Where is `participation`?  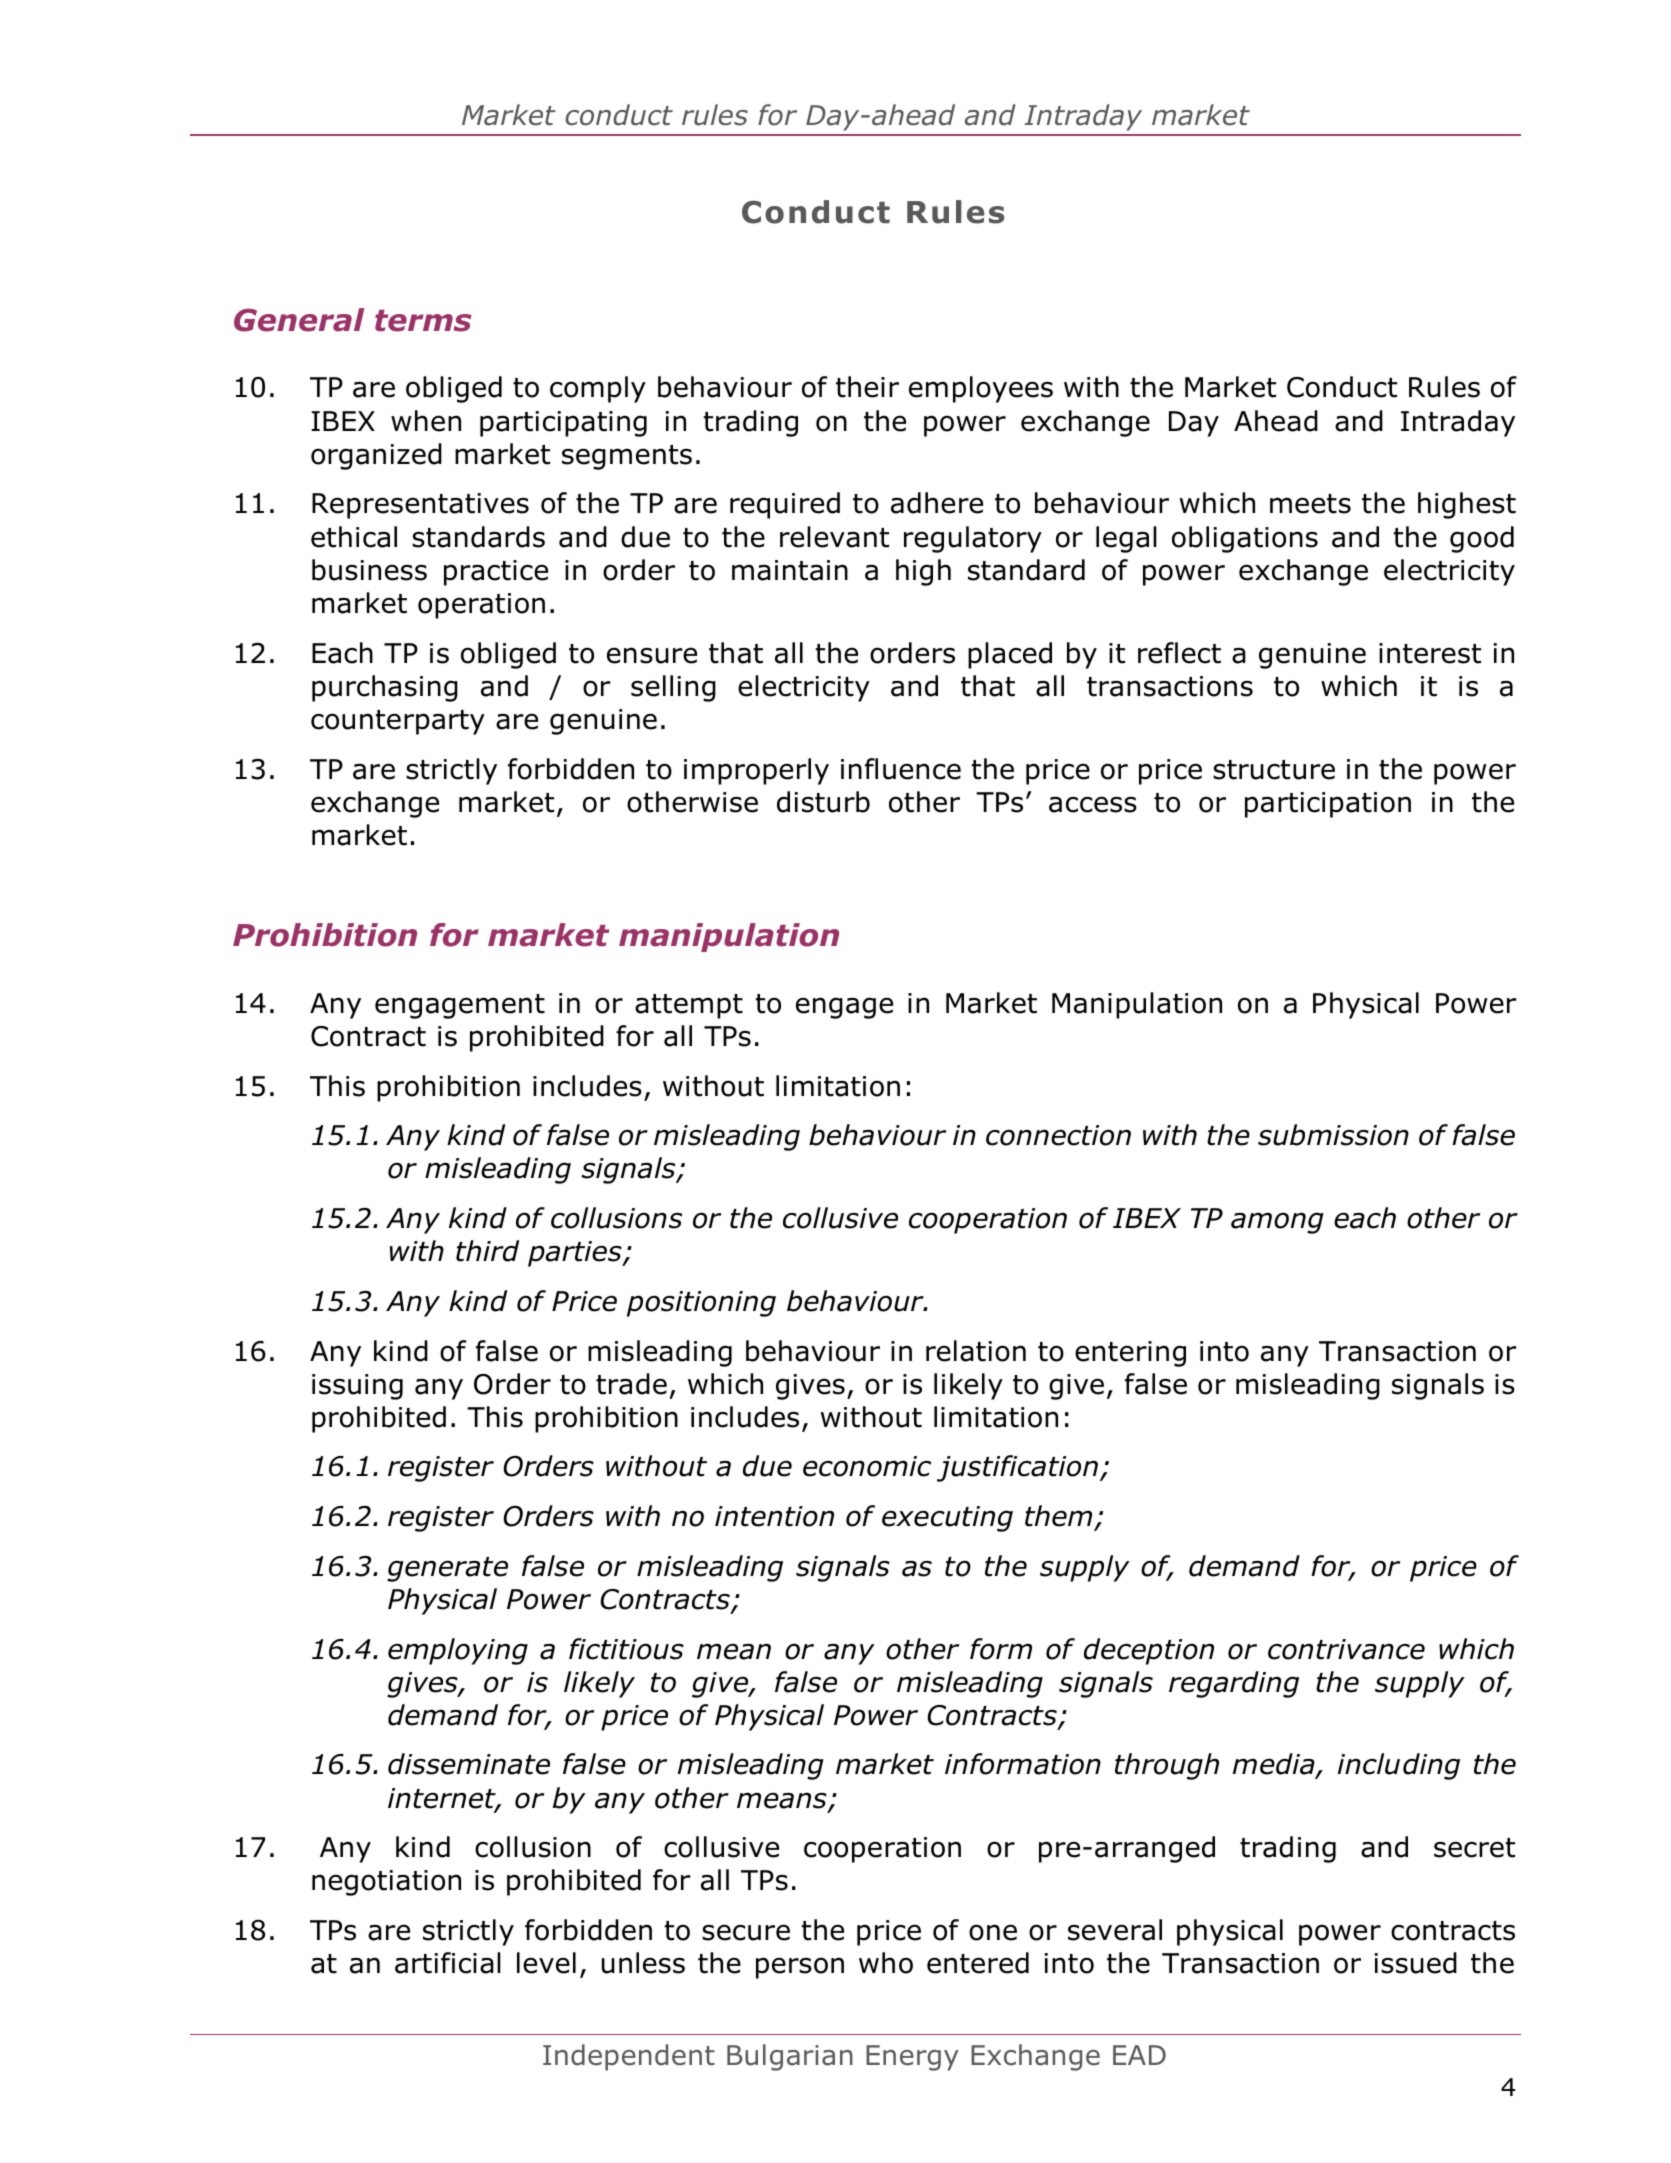 participation is located at coordinates (1328, 805).
